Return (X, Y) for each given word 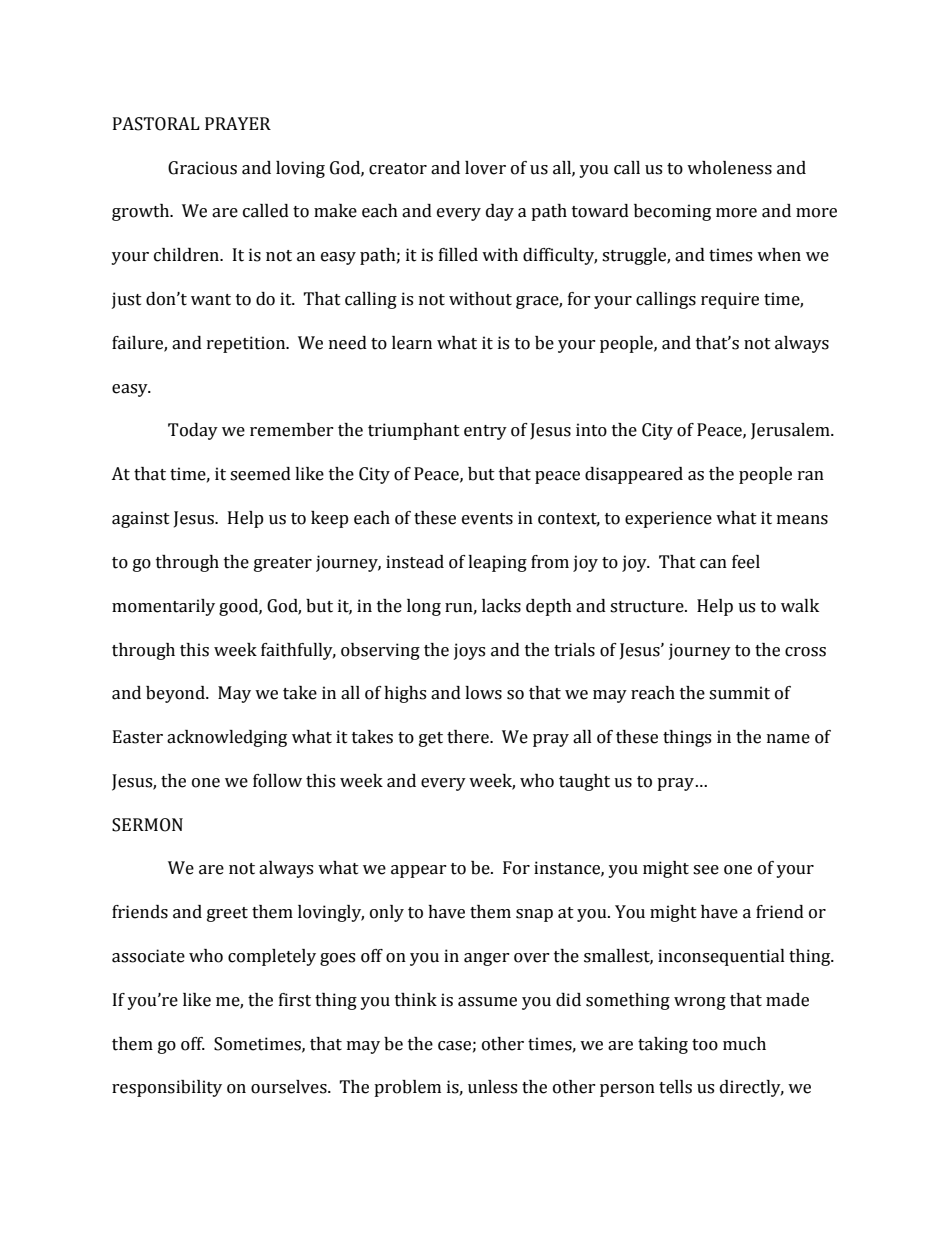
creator (398, 169)
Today (193, 431)
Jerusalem (791, 431)
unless (492, 1087)
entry (485, 432)
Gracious (202, 168)
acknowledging (227, 738)
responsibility (167, 1088)
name (788, 739)
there (469, 737)
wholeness (729, 168)
